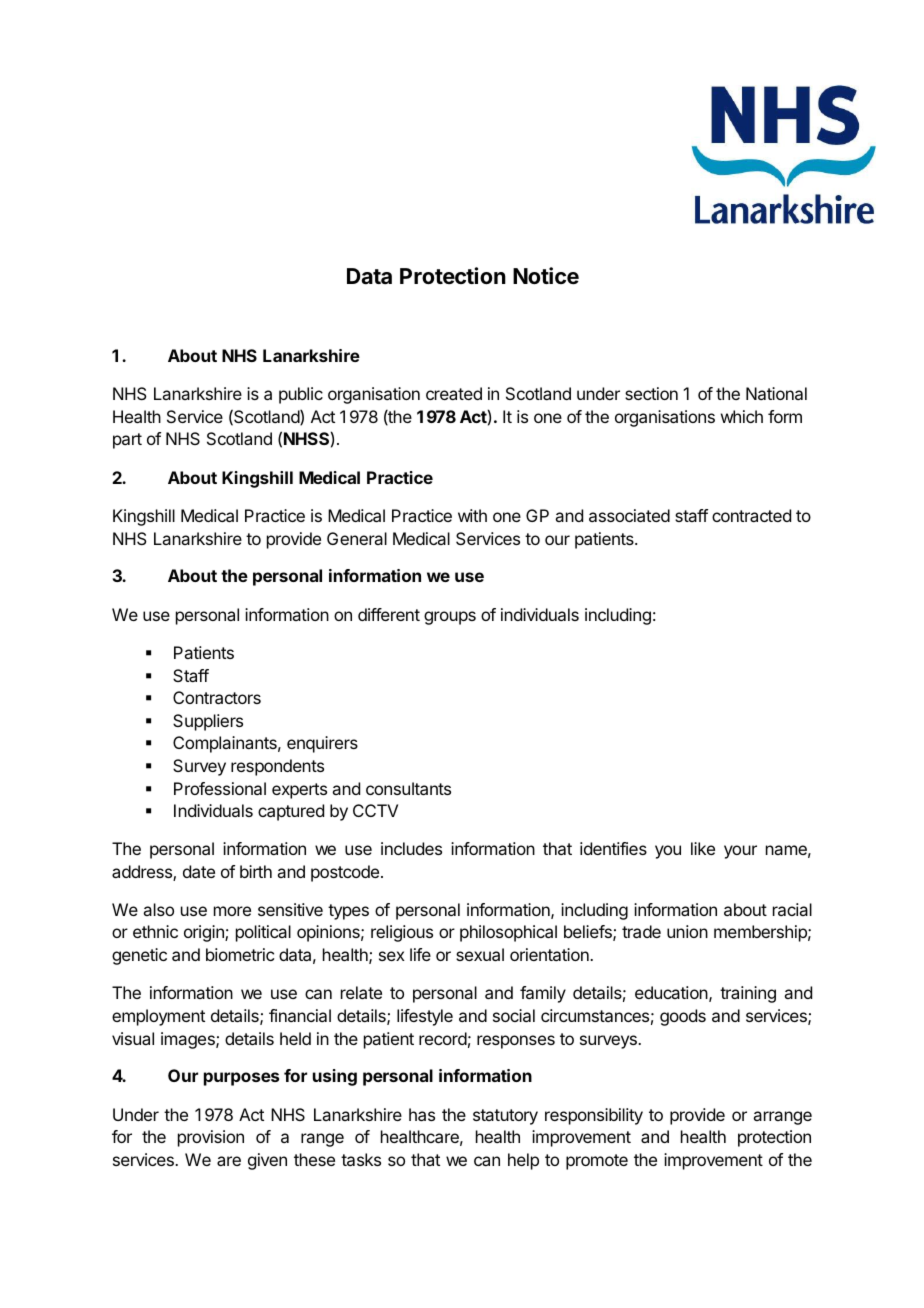  I want to click on associated, so click(629, 515).
